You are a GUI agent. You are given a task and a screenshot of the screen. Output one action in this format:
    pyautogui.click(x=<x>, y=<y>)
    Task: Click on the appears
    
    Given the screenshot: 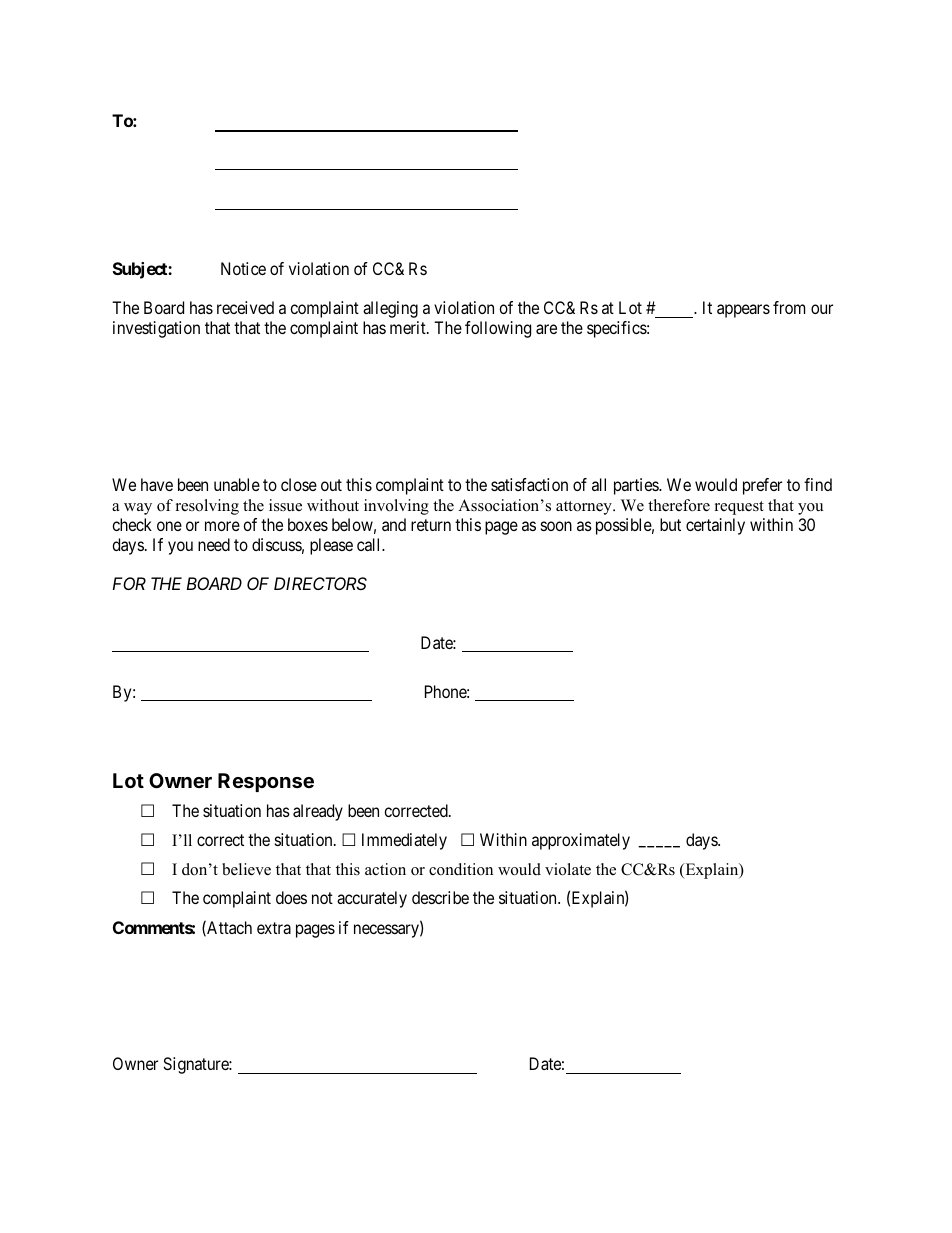 What is the action you would take?
    pyautogui.click(x=743, y=311)
